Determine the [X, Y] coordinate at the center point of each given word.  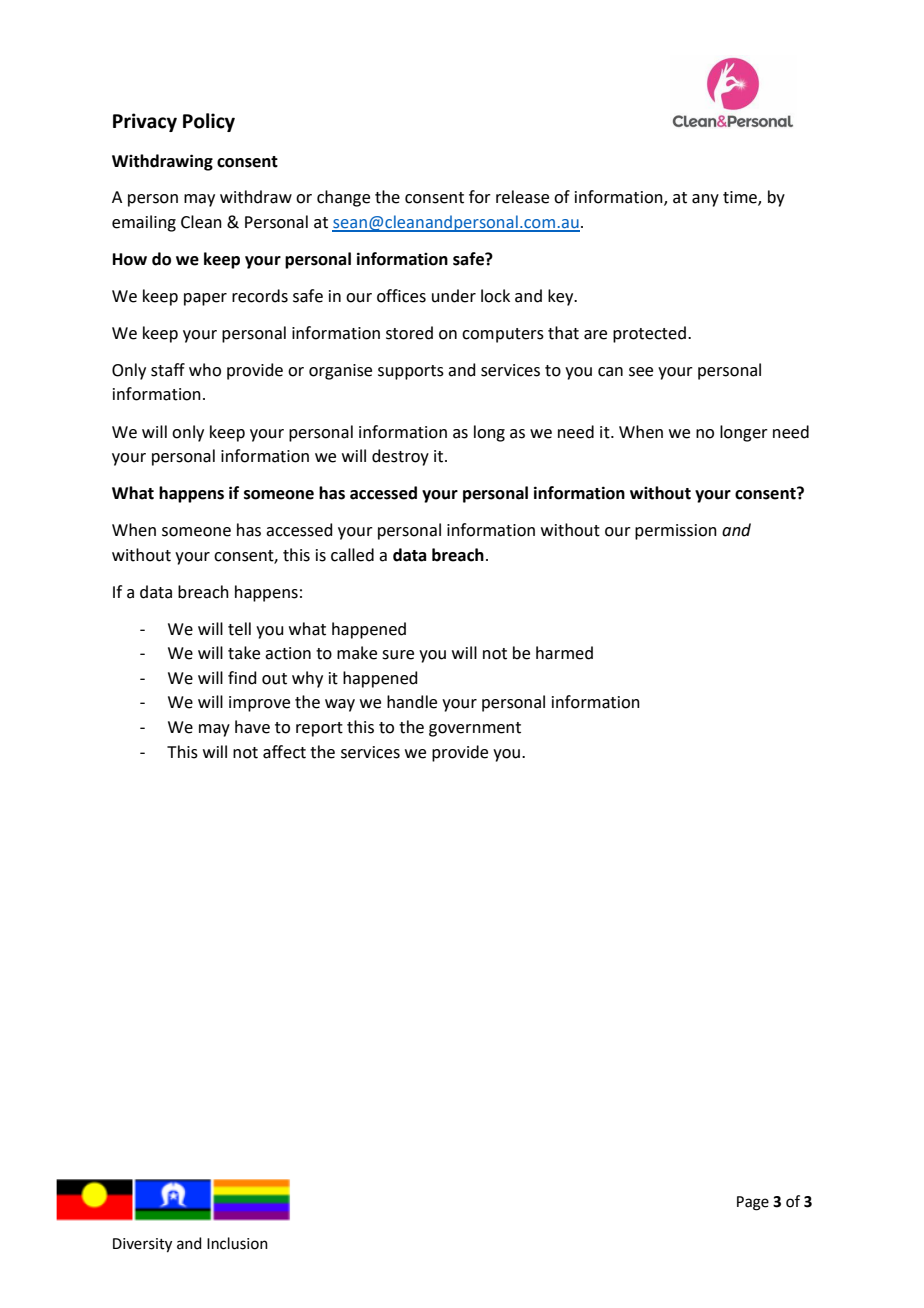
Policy [209, 122]
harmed [564, 653]
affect [284, 752]
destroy [400, 457]
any [705, 200]
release [522, 197]
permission [676, 532]
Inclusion [237, 1243]
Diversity [142, 1245]
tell [239, 629]
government [475, 729]
